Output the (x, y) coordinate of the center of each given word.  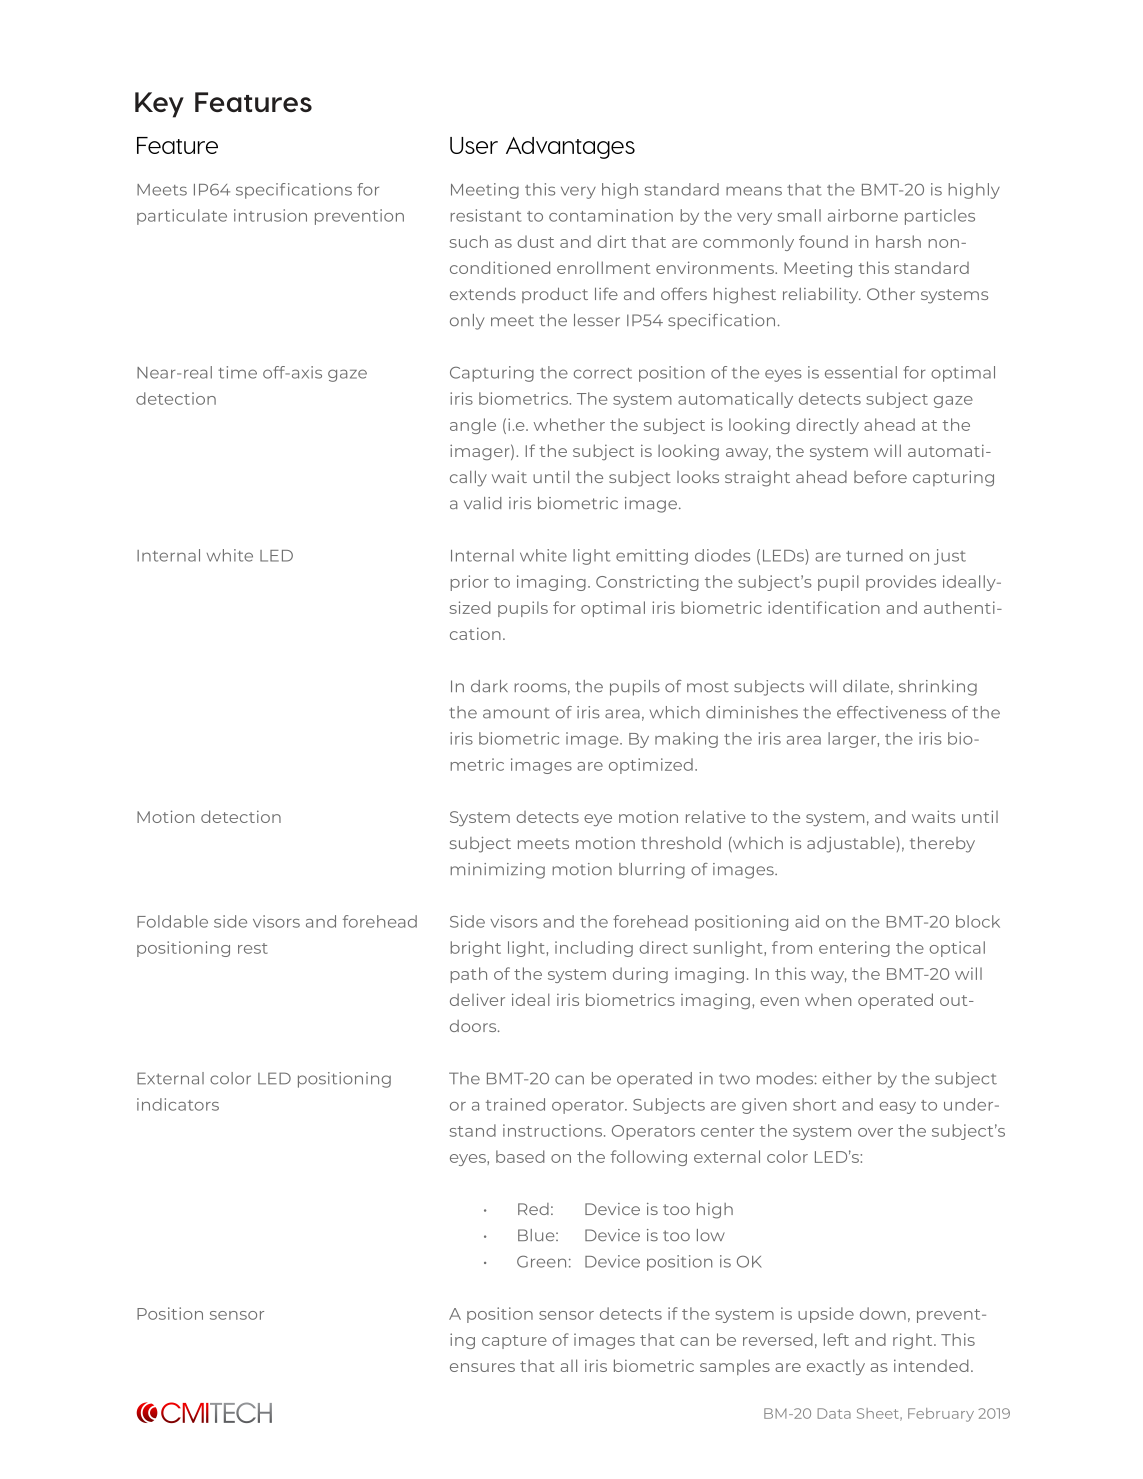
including (594, 949)
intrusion (270, 215)
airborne (863, 215)
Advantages (570, 148)
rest (253, 948)
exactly (836, 1367)
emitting (652, 557)
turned (874, 555)
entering (854, 949)
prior (470, 583)
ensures (482, 1367)
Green (541, 1261)
